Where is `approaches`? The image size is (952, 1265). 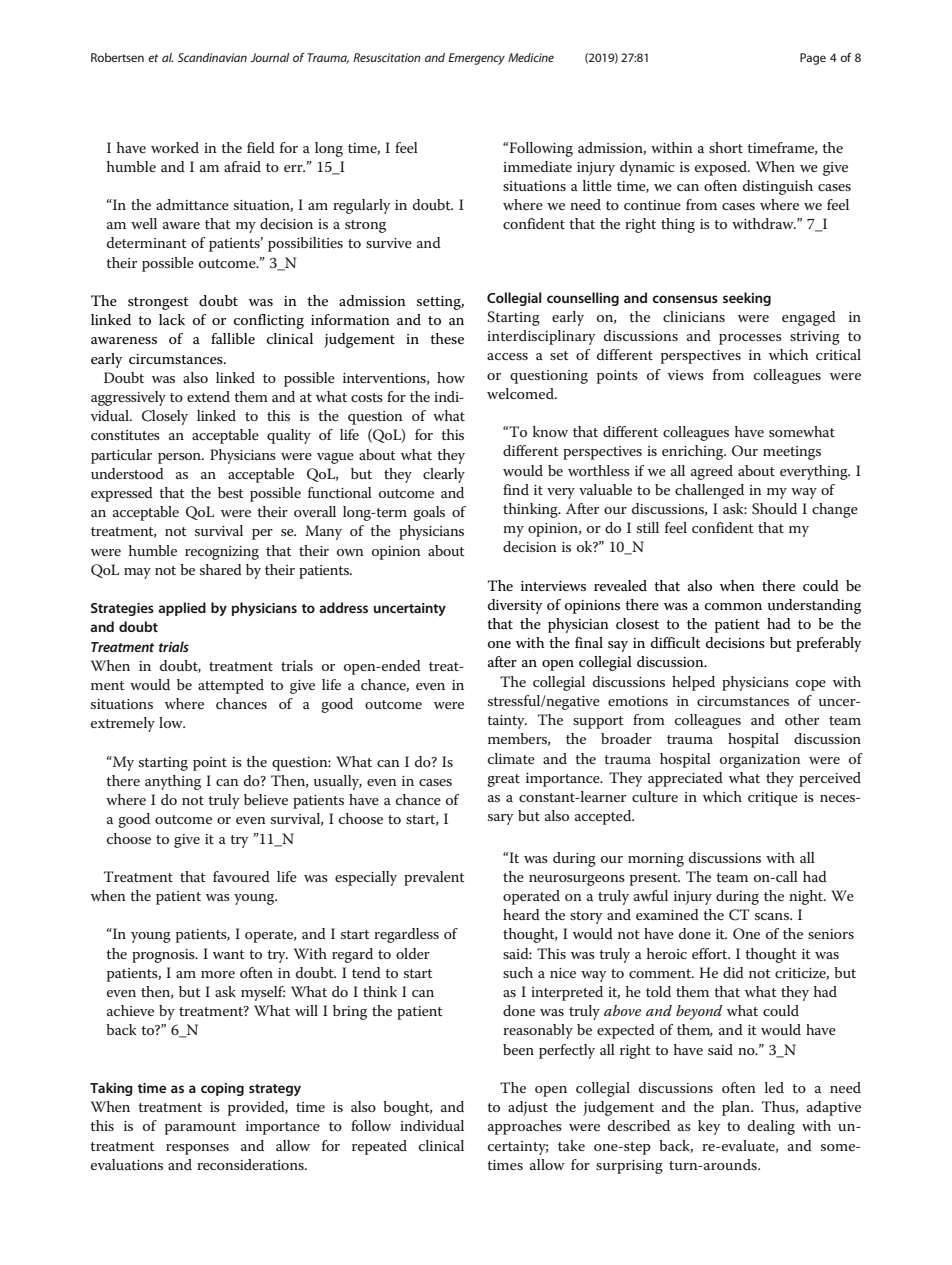
approaches is located at coordinates (525, 1127).
